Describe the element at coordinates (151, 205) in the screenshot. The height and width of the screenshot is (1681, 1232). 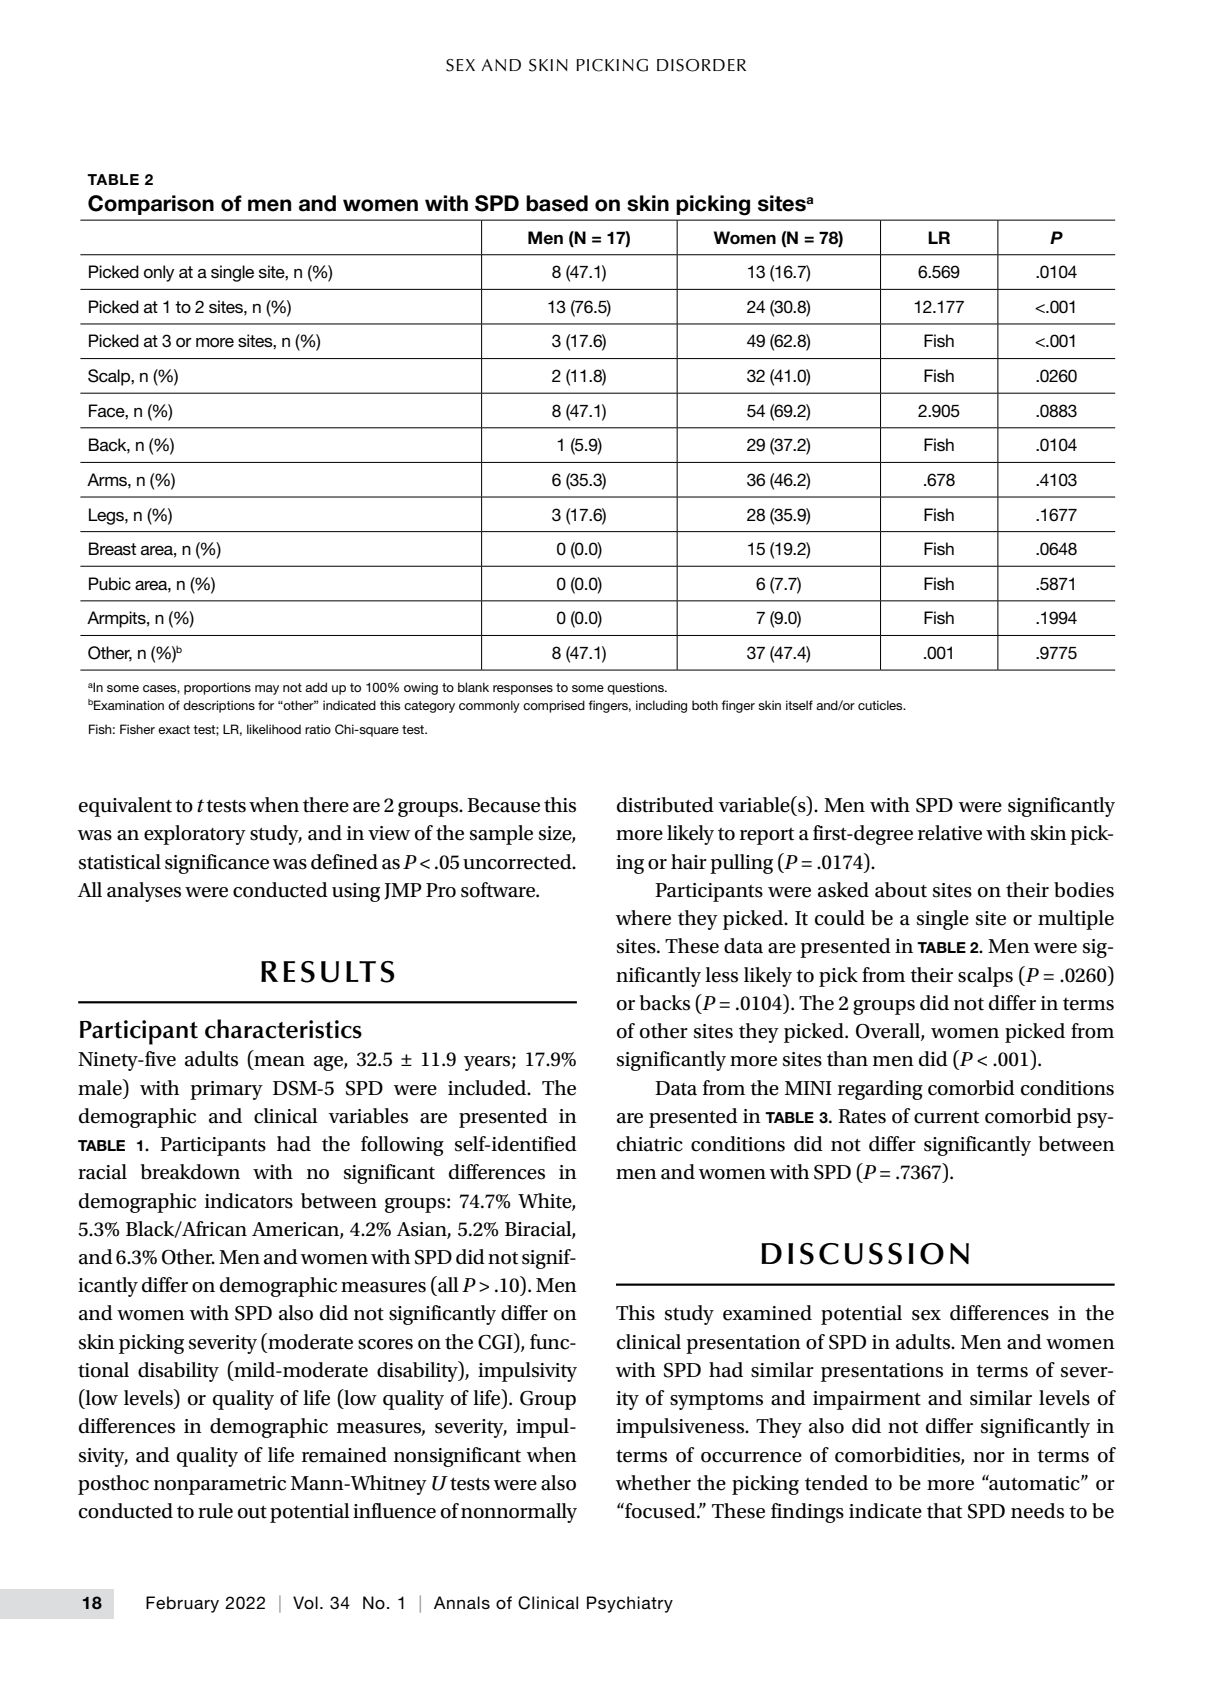
I see `Comparison` at that location.
